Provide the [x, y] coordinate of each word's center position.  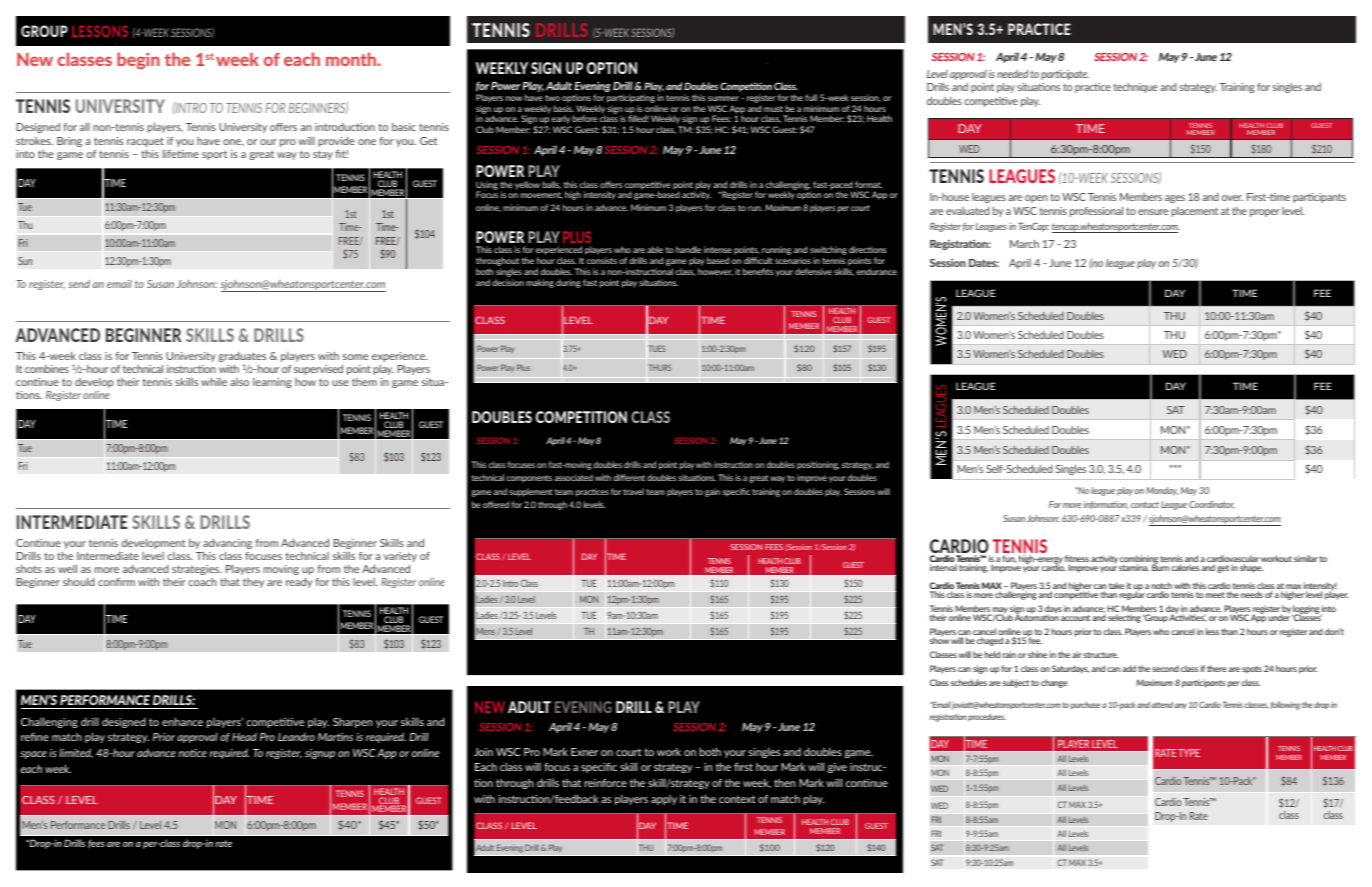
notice [193, 753]
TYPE [1189, 753]
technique [1135, 88]
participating [631, 98]
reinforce [605, 783]
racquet [145, 142]
